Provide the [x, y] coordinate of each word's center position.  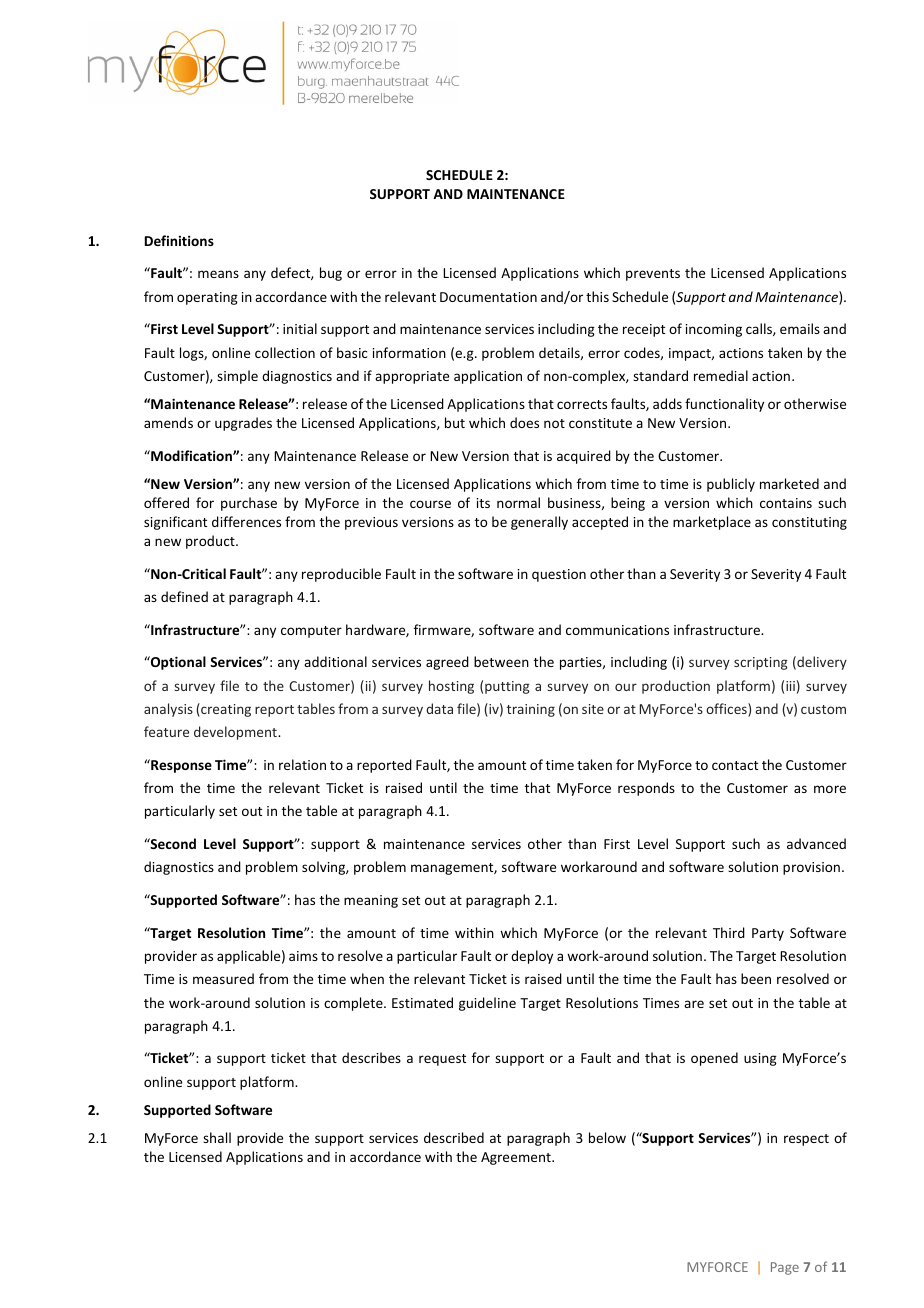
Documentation [488, 297]
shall [217, 1137]
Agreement [517, 1158]
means [218, 274]
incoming [714, 330]
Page [785, 1268]
